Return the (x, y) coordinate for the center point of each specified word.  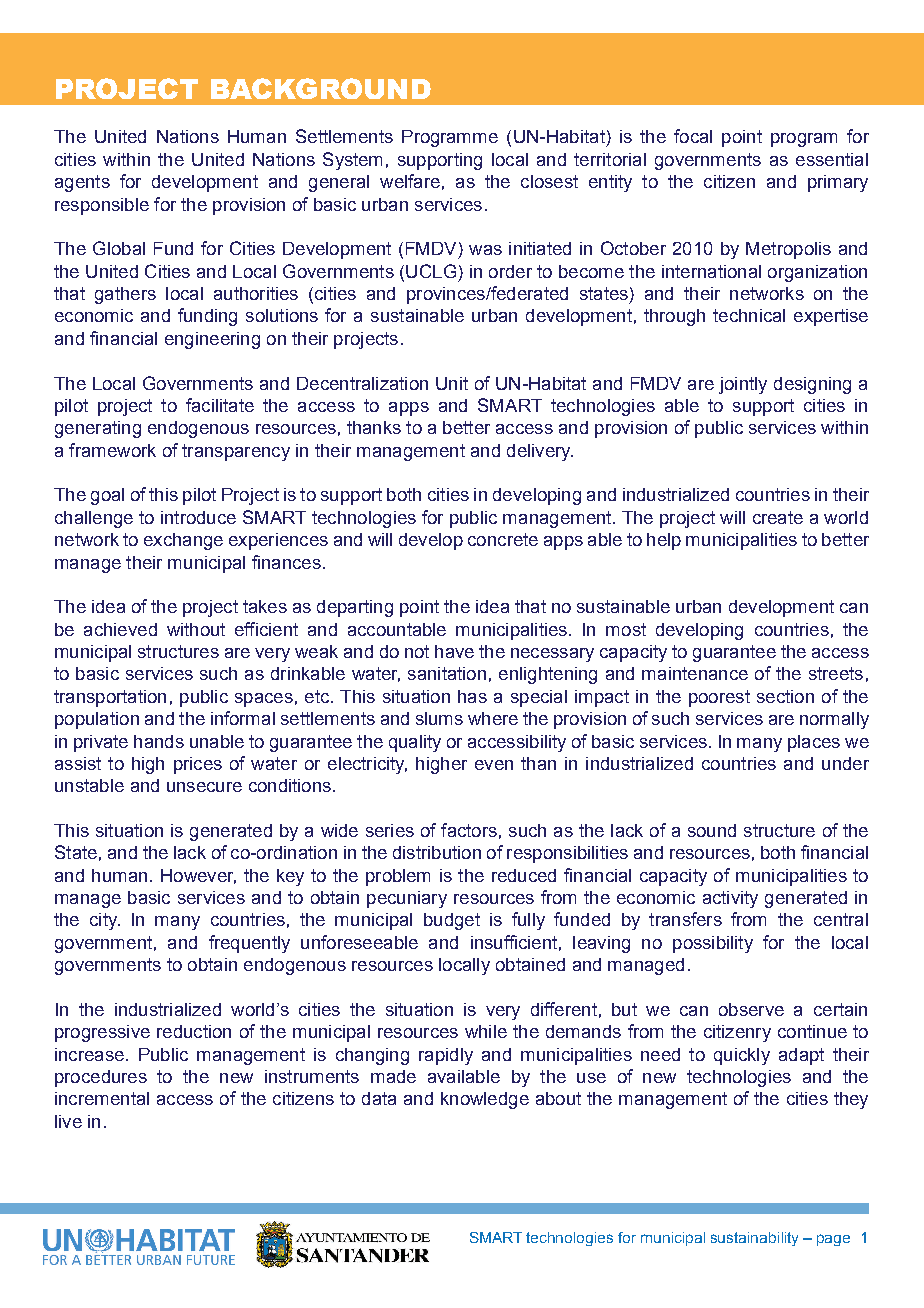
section (785, 696)
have (454, 651)
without (196, 629)
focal (693, 136)
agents (82, 183)
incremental (102, 1098)
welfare (410, 181)
